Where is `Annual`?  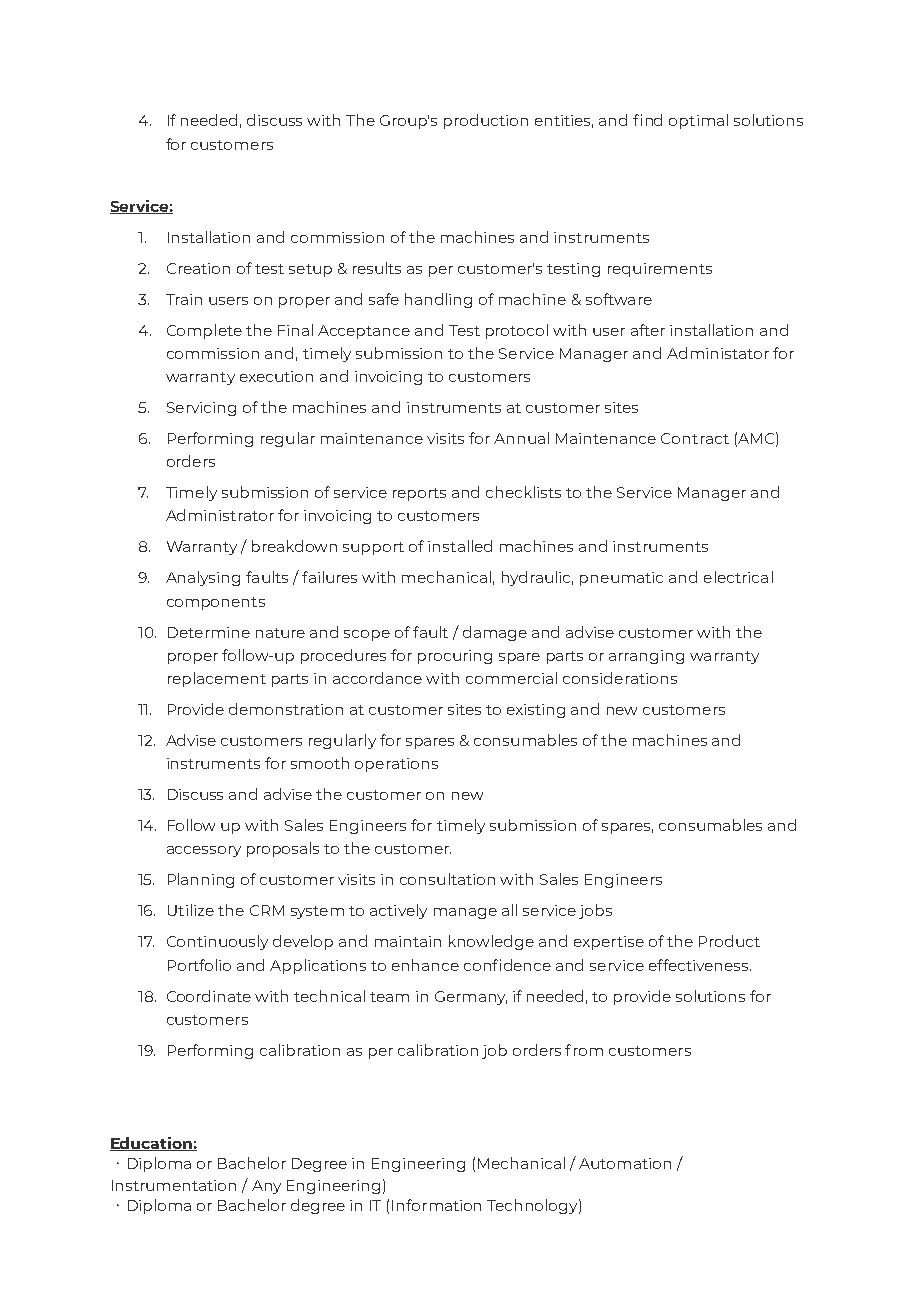
Annual is located at coordinates (521, 438).
